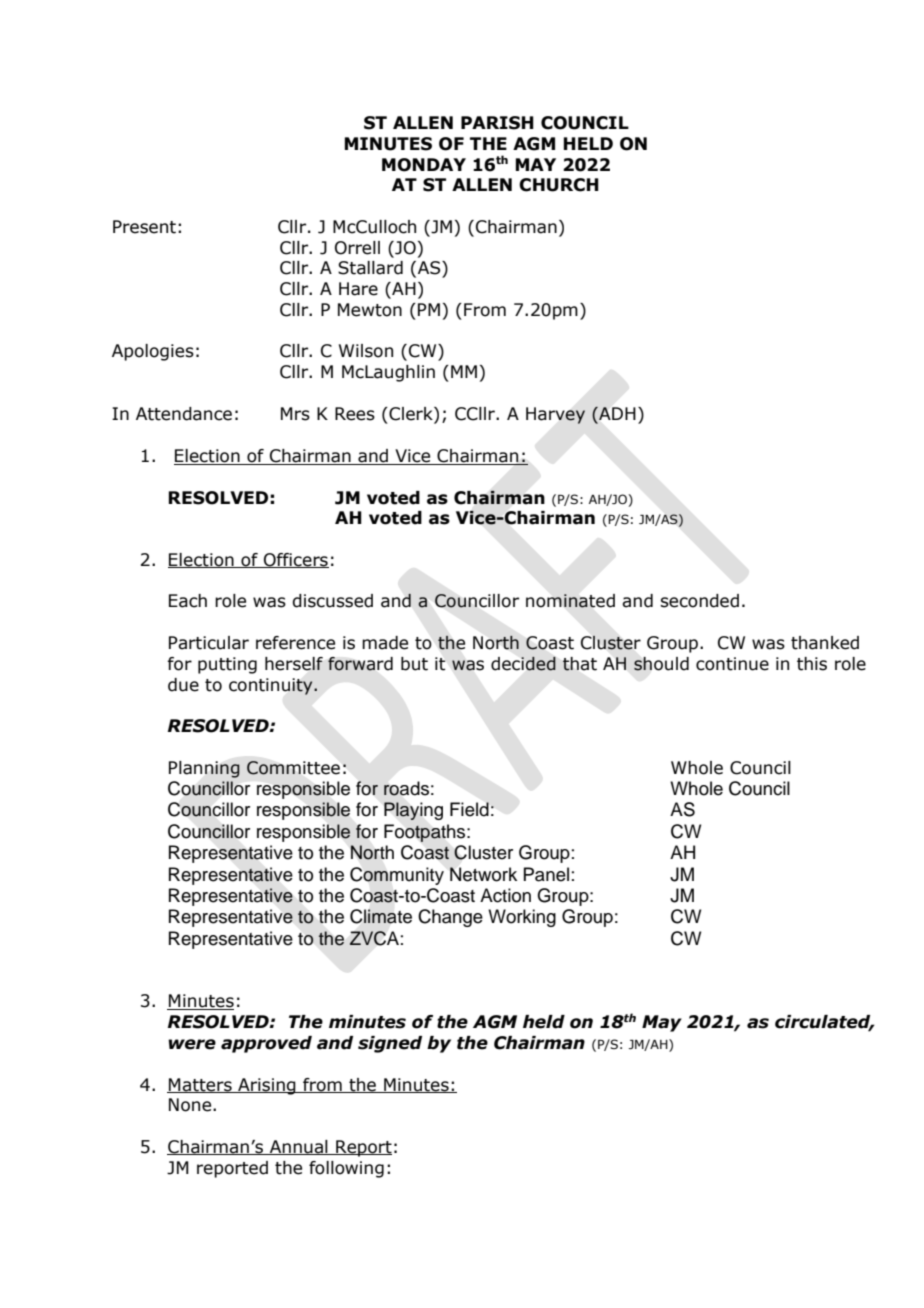  What do you see at coordinates (204, 769) in the screenshot?
I see `Planning` at bounding box center [204, 769].
